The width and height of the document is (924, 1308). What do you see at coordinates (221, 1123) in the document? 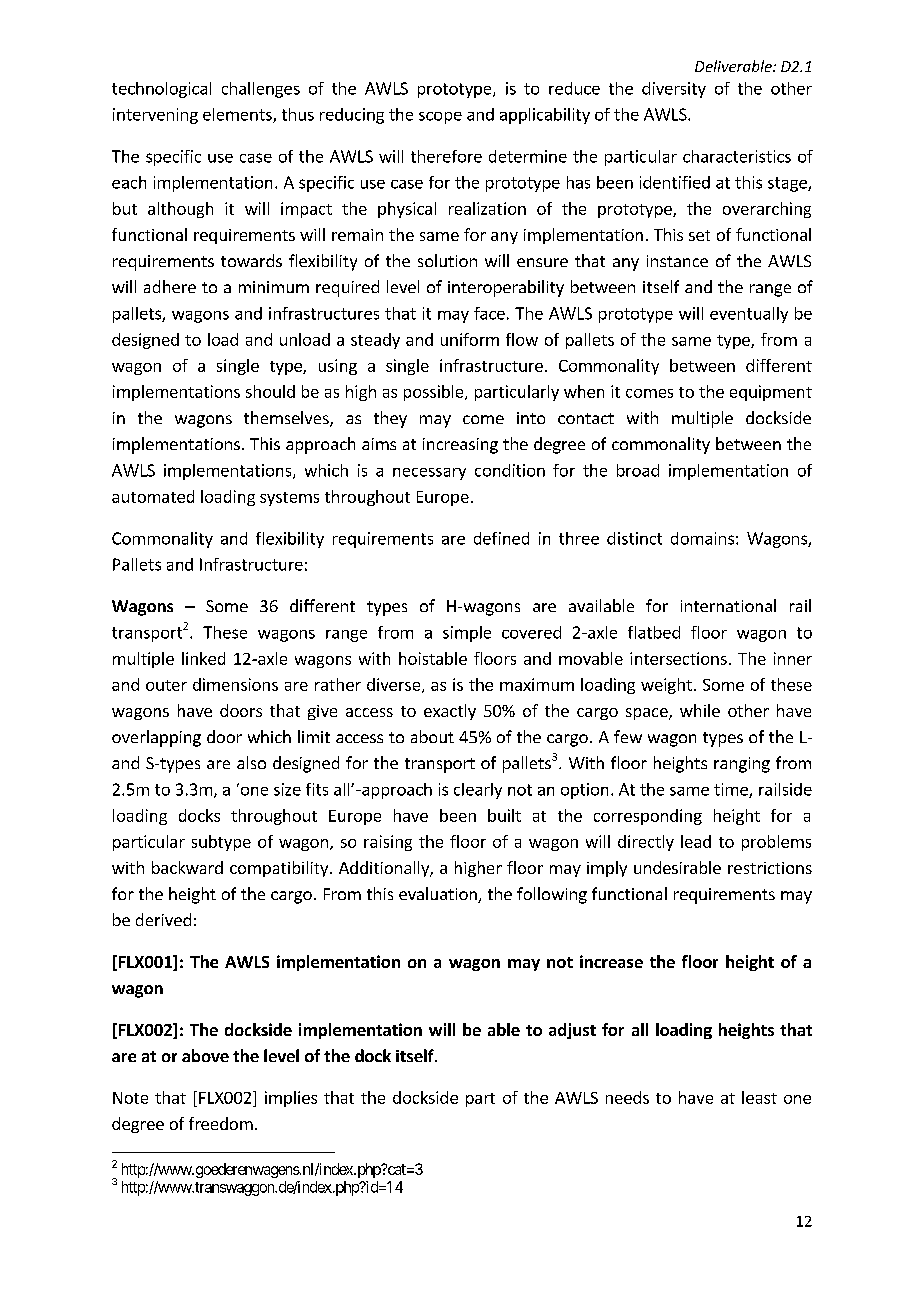
I see `freedom` at bounding box center [221, 1123].
